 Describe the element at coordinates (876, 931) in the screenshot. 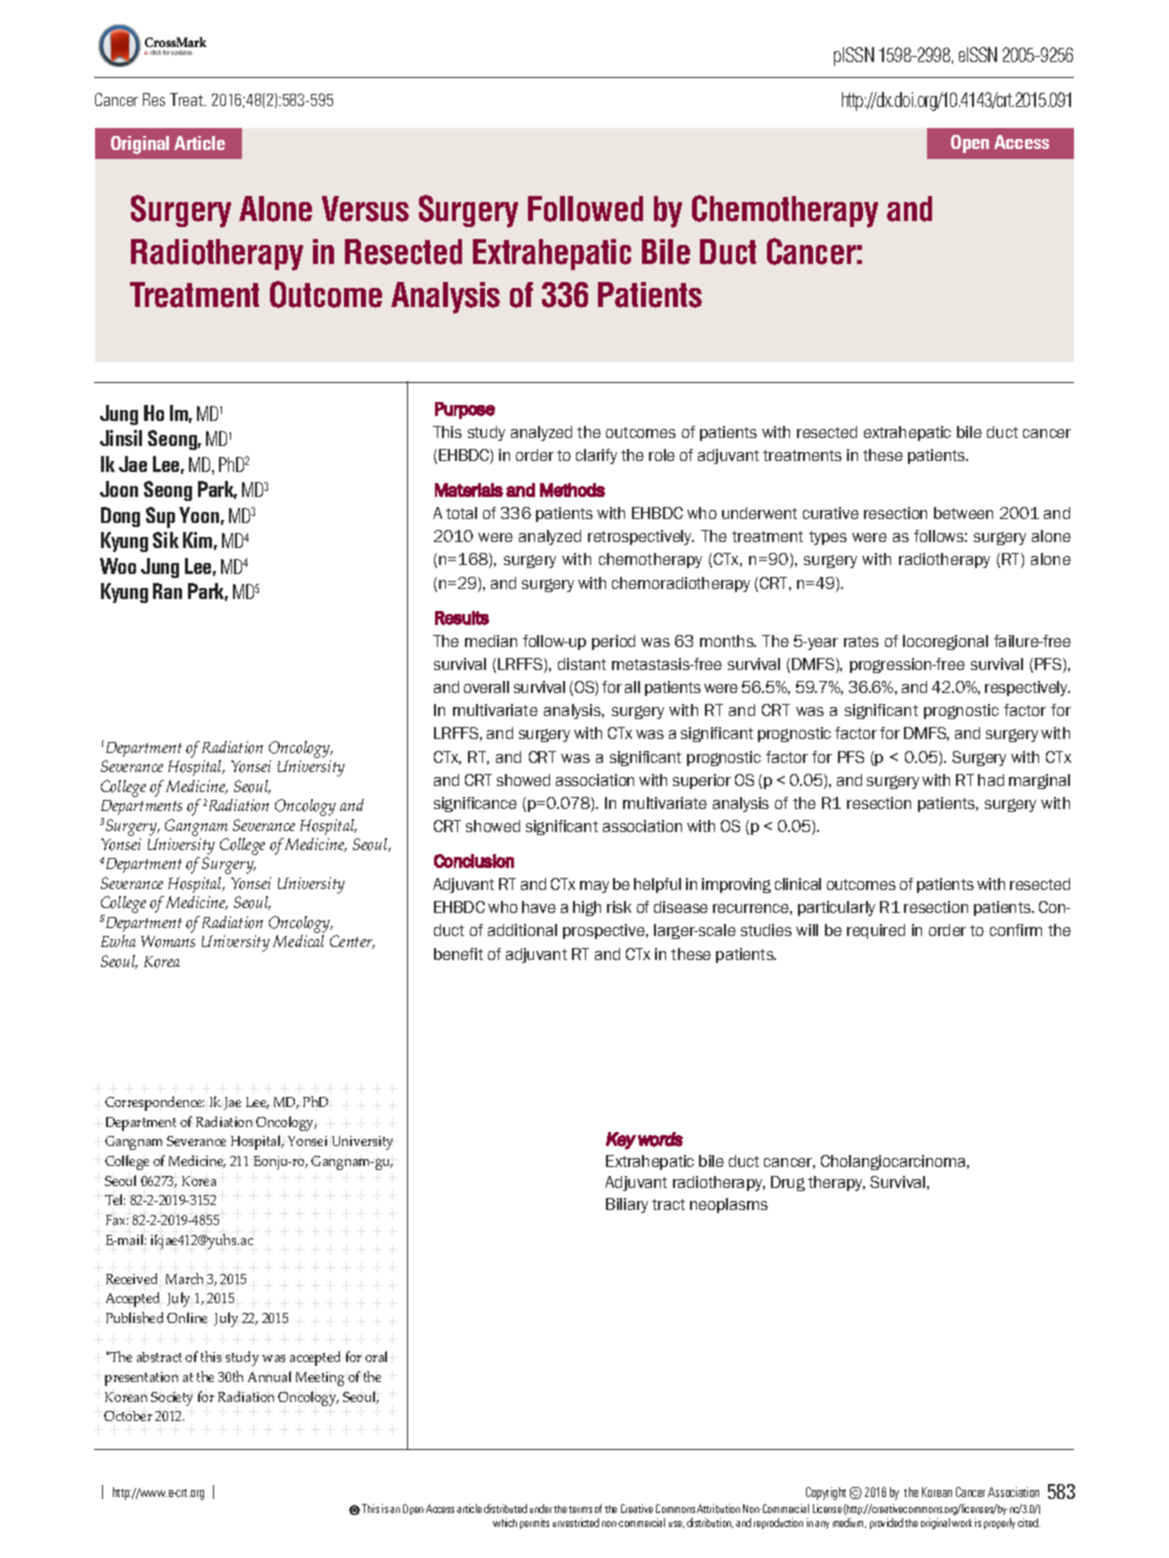

I see `required` at that location.
